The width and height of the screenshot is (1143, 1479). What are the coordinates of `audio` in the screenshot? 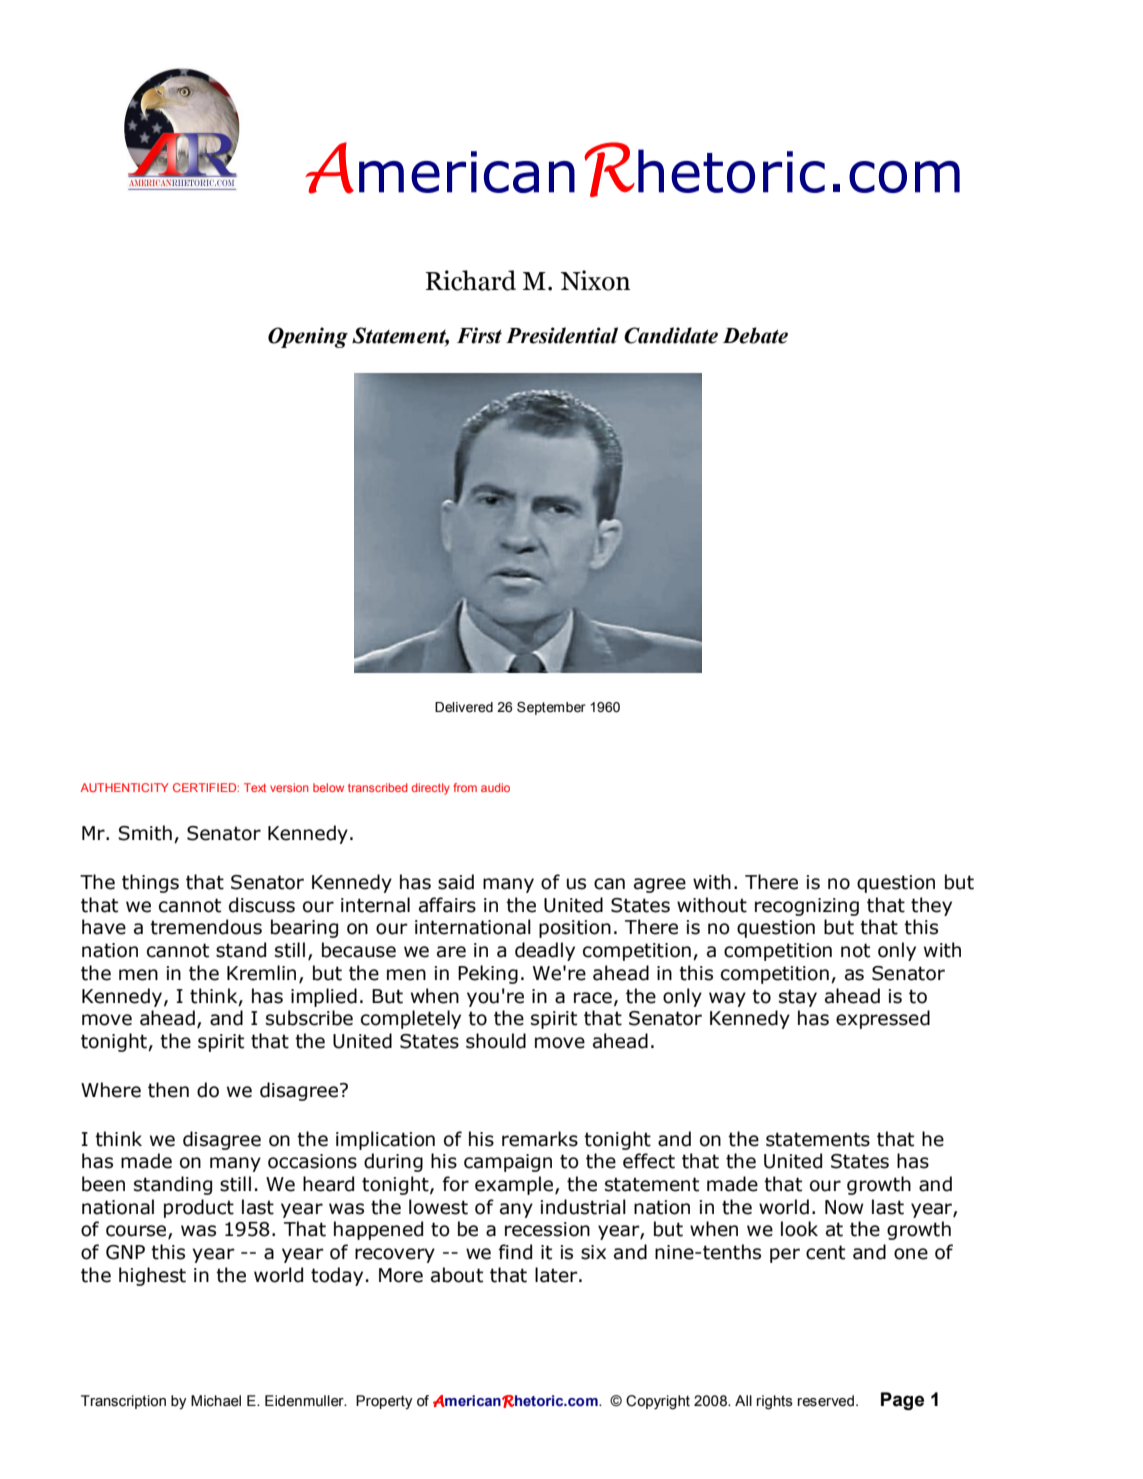 It's located at (495, 787).
